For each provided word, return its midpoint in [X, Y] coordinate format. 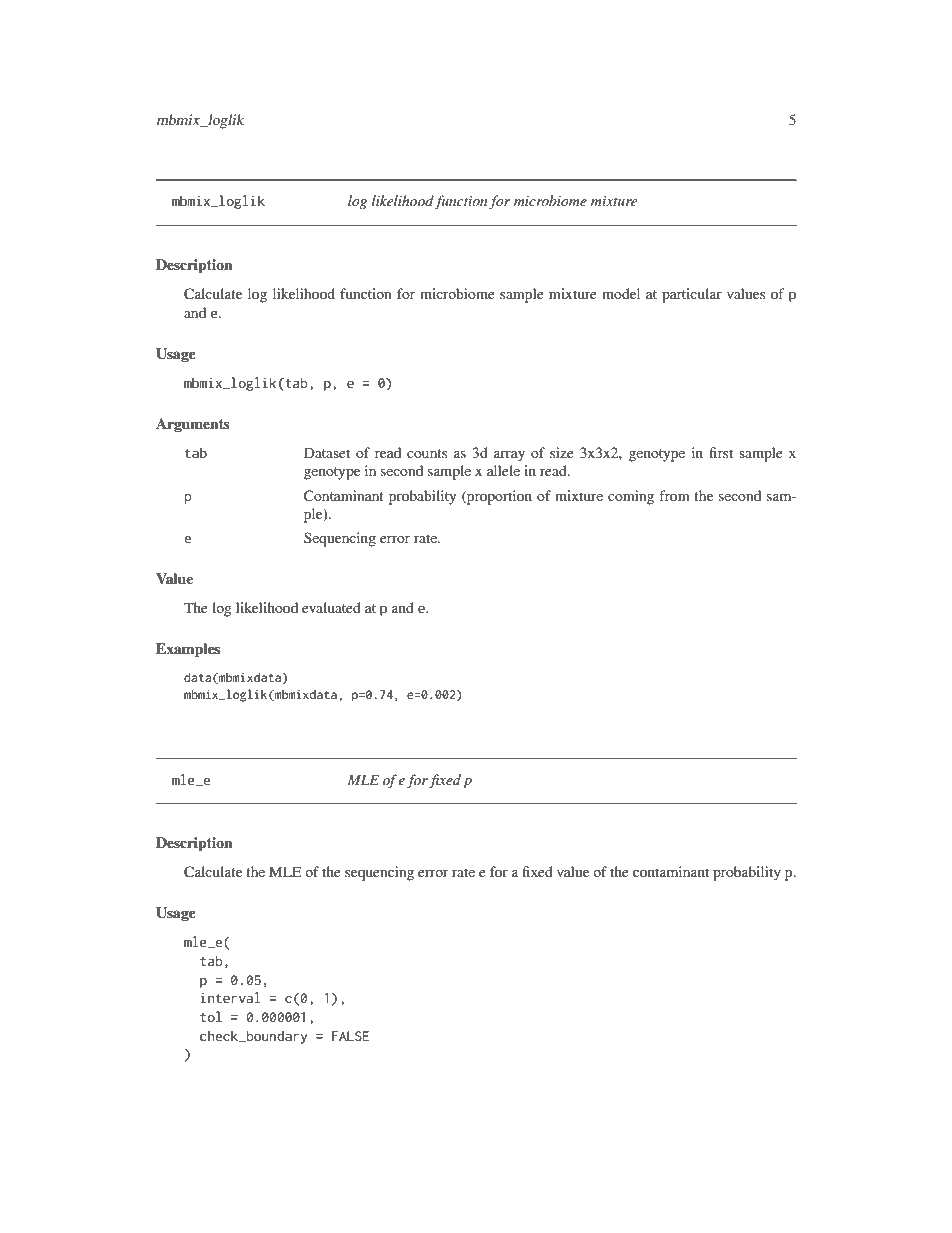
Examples [188, 650]
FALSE [350, 1036]
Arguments [193, 425]
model [621, 293]
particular [692, 295]
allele [503, 470]
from [674, 495]
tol [211, 1016]
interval [230, 997]
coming [631, 497]
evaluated [331, 607]
